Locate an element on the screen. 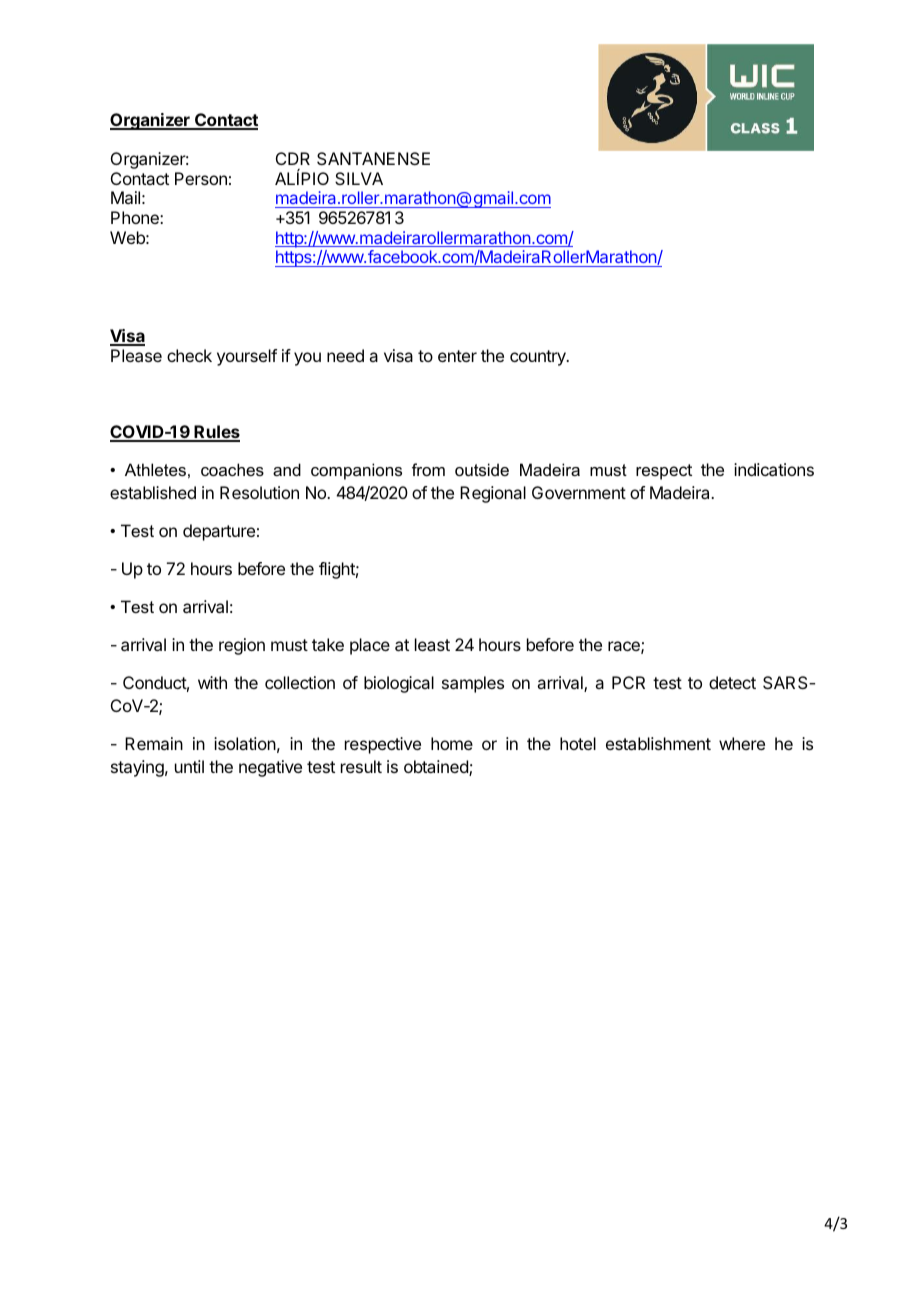 This screenshot has height=1308, width=924. until is located at coordinates (189, 766).
